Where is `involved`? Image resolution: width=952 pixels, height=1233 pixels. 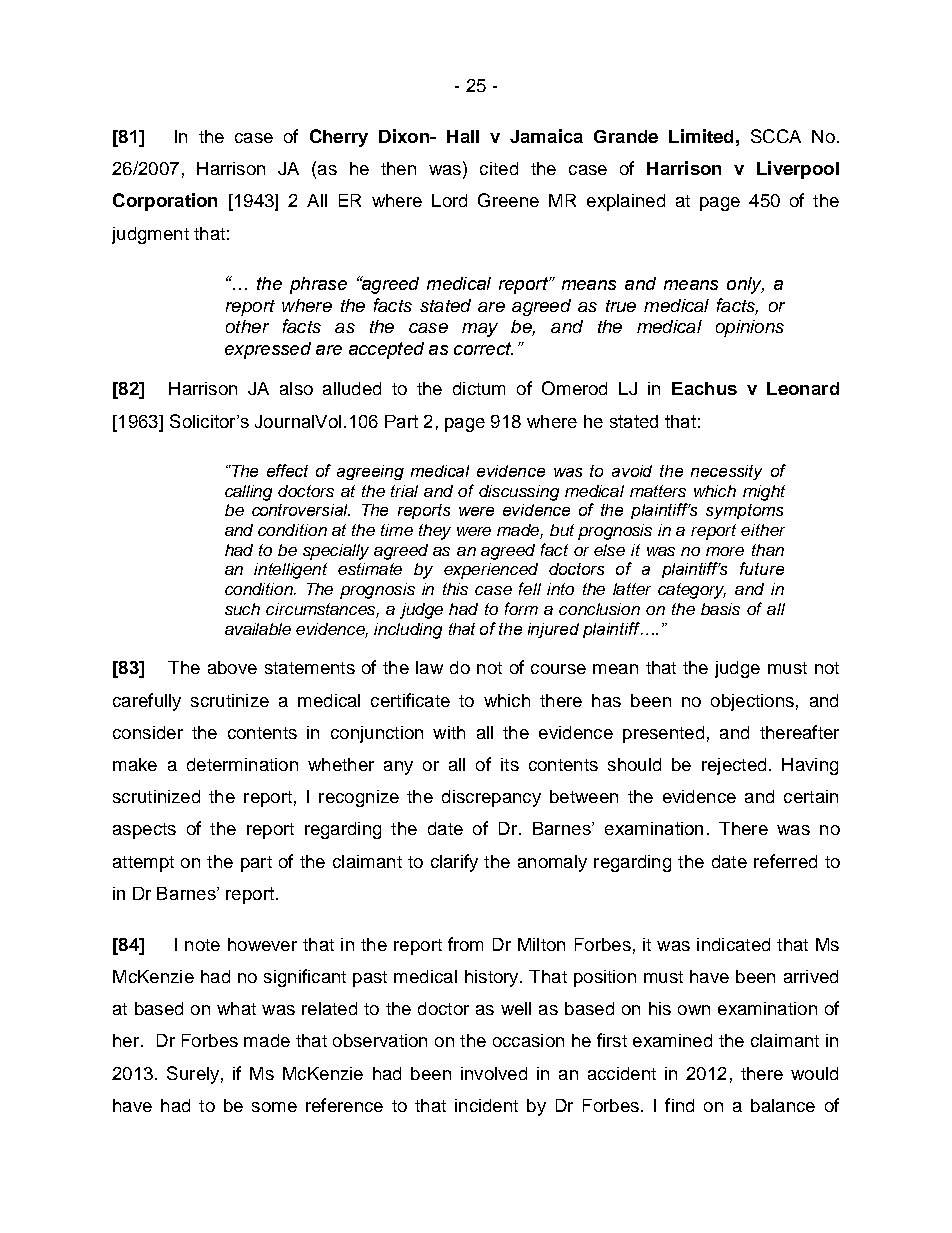
involved is located at coordinates (494, 1073).
